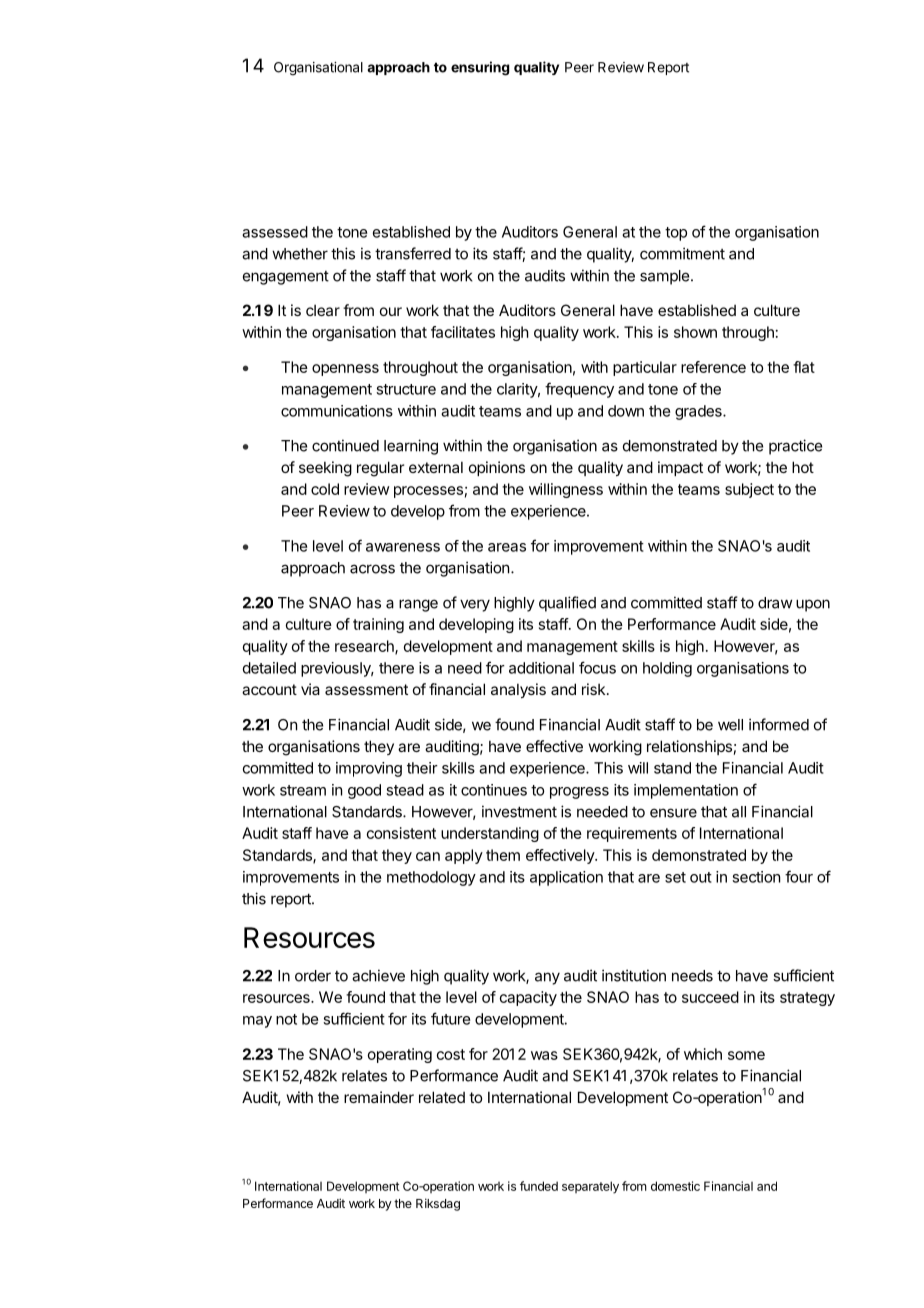 The width and height of the screenshot is (924, 1308). Describe the element at coordinates (275, 232) in the screenshot. I see `assessed` at that location.
